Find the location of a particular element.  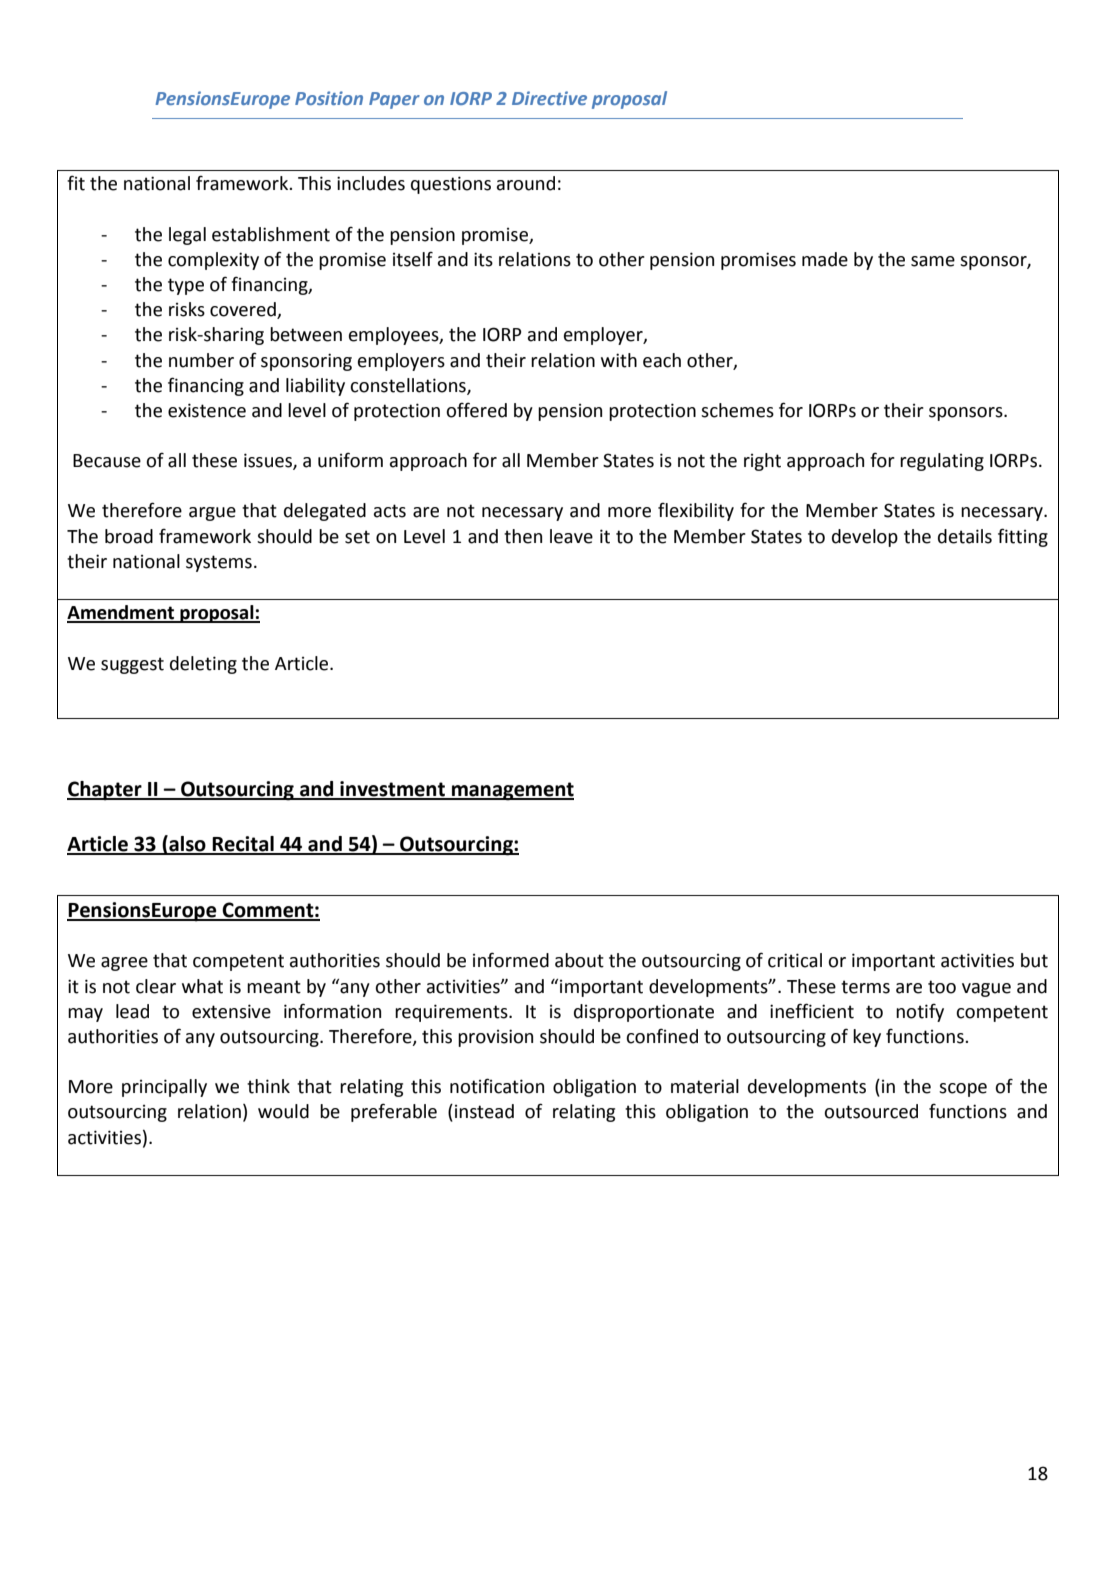

Directive is located at coordinates (549, 98).
